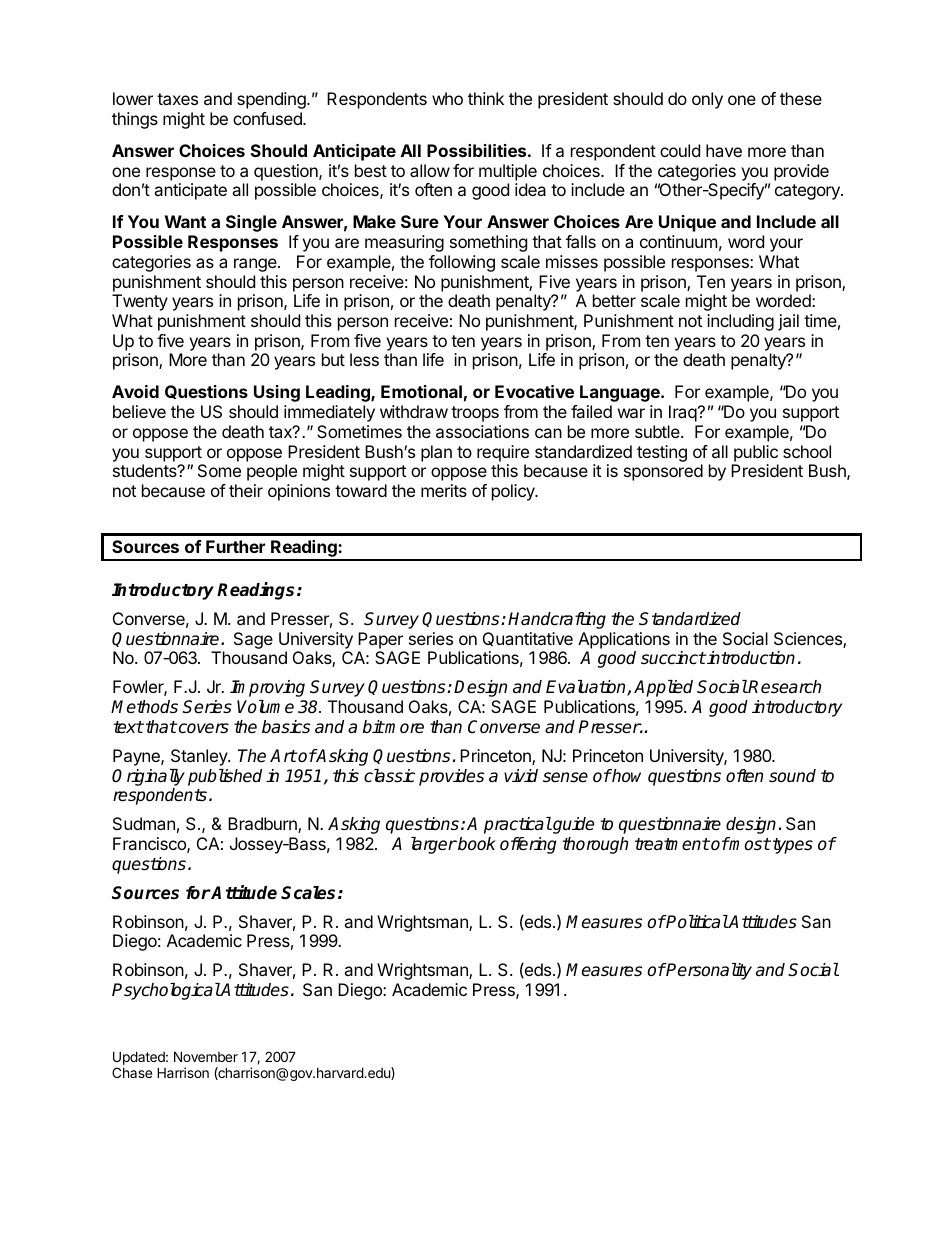 The image size is (952, 1233). I want to click on taxes, so click(177, 99).
